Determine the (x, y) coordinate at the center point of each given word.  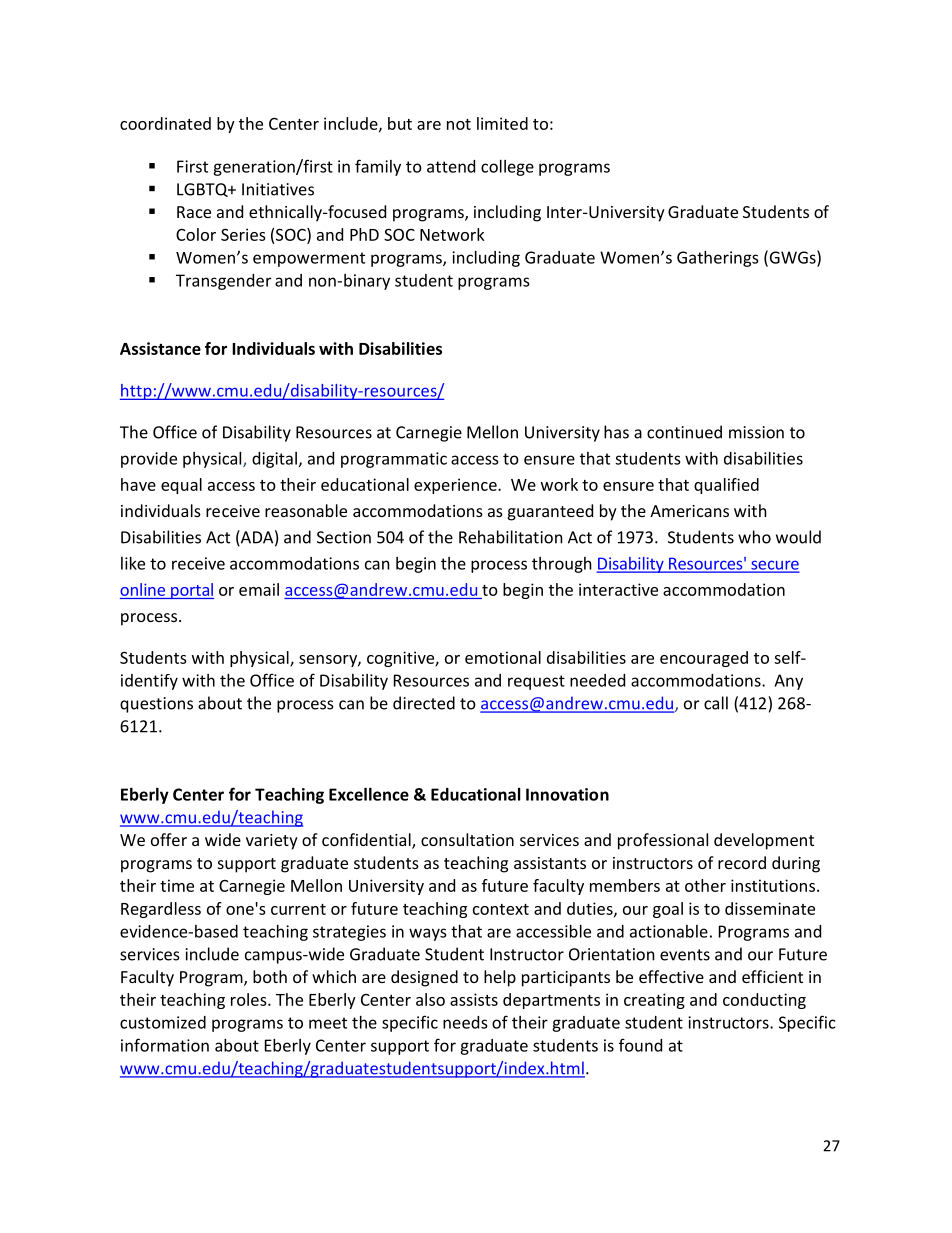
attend (451, 166)
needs (465, 1022)
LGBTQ (203, 190)
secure (774, 566)
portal (191, 591)
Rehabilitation (511, 537)
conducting (764, 1001)
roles (250, 999)
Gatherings (718, 259)
